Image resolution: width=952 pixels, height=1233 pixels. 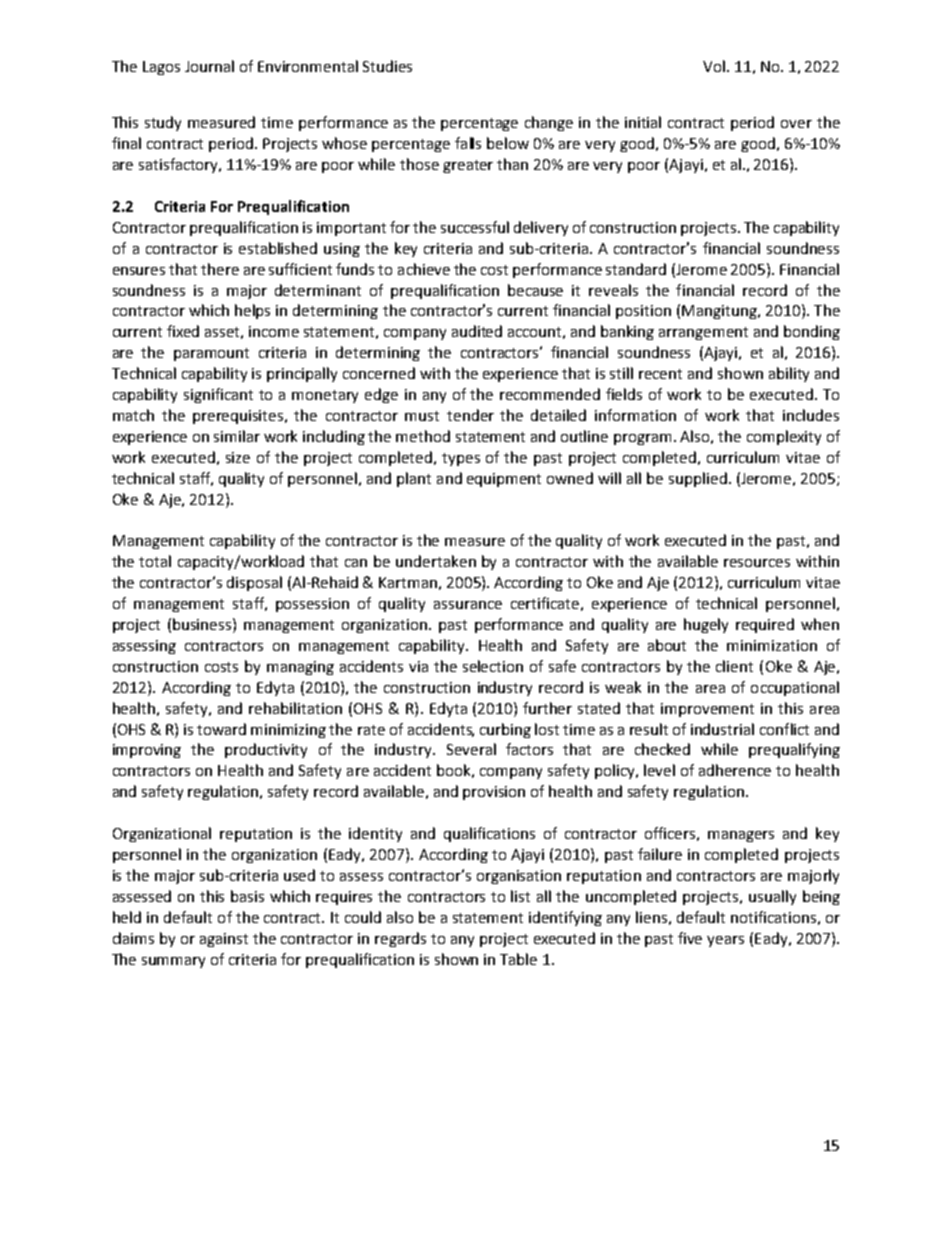 What do you see at coordinates (715, 66) in the document?
I see `Vol` at bounding box center [715, 66].
